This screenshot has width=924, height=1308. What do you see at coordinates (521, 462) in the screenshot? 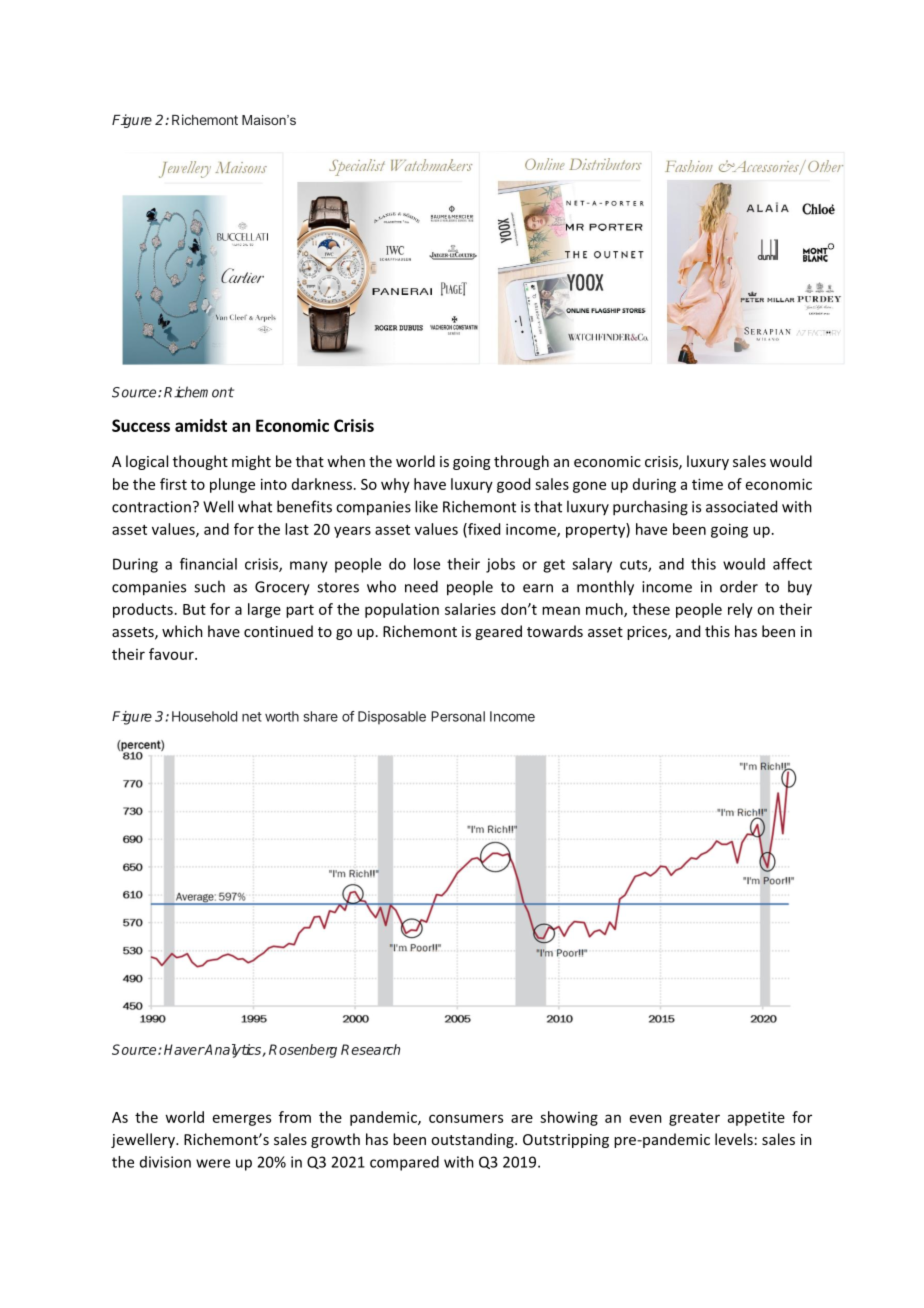
I see `through` at bounding box center [521, 462].
